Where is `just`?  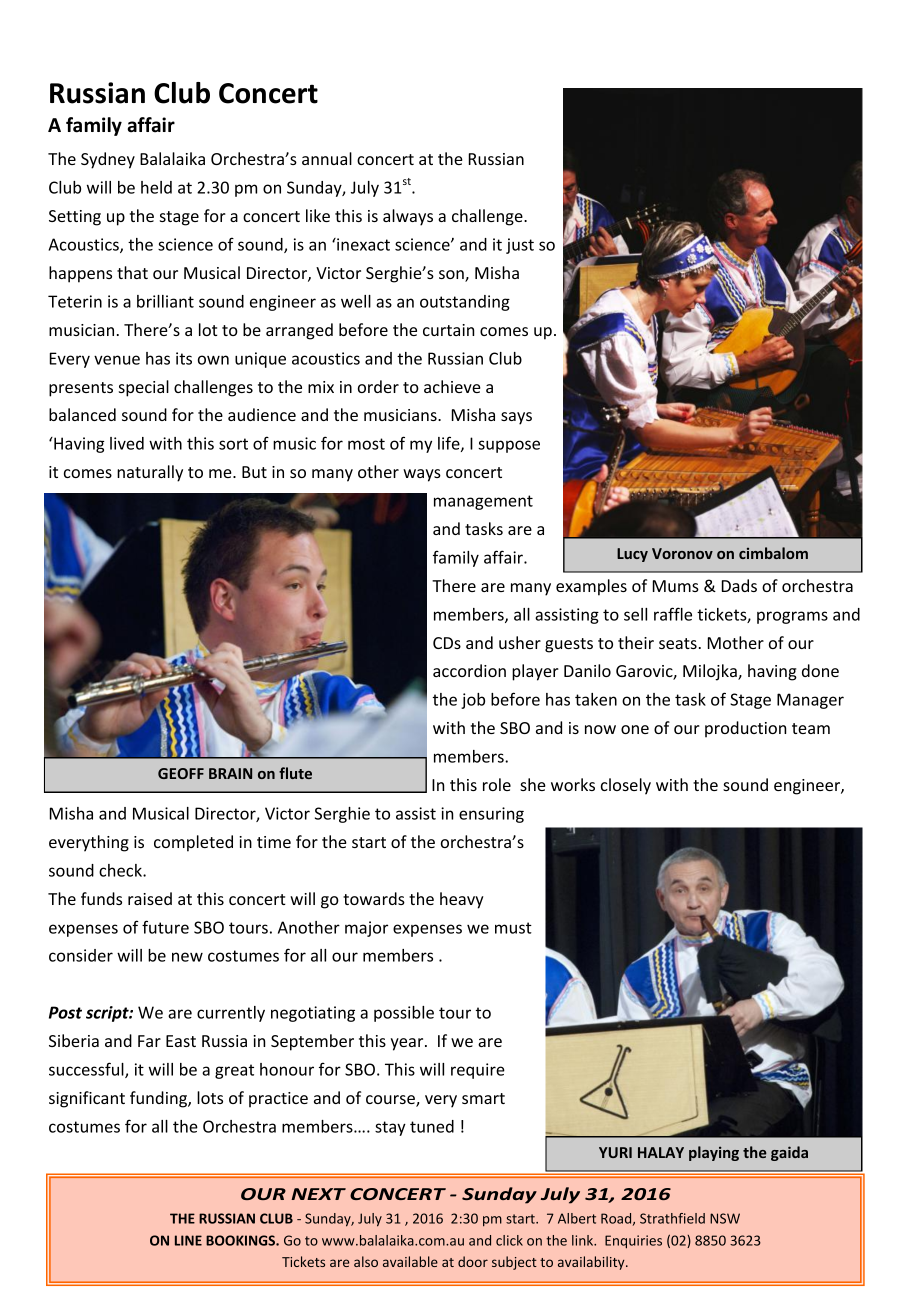
just is located at coordinates (520, 246).
